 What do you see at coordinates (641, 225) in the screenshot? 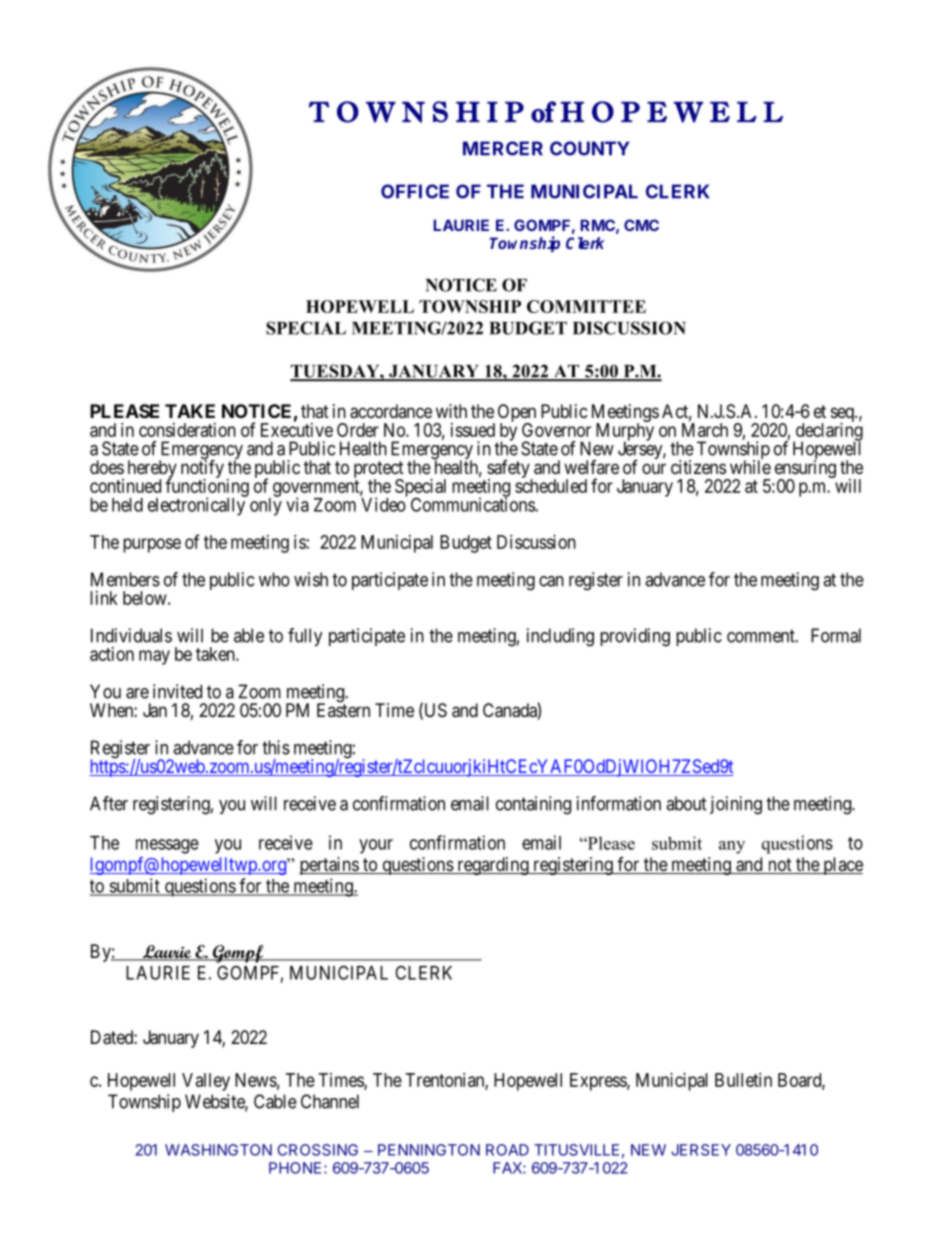
I see `CMC` at bounding box center [641, 225].
